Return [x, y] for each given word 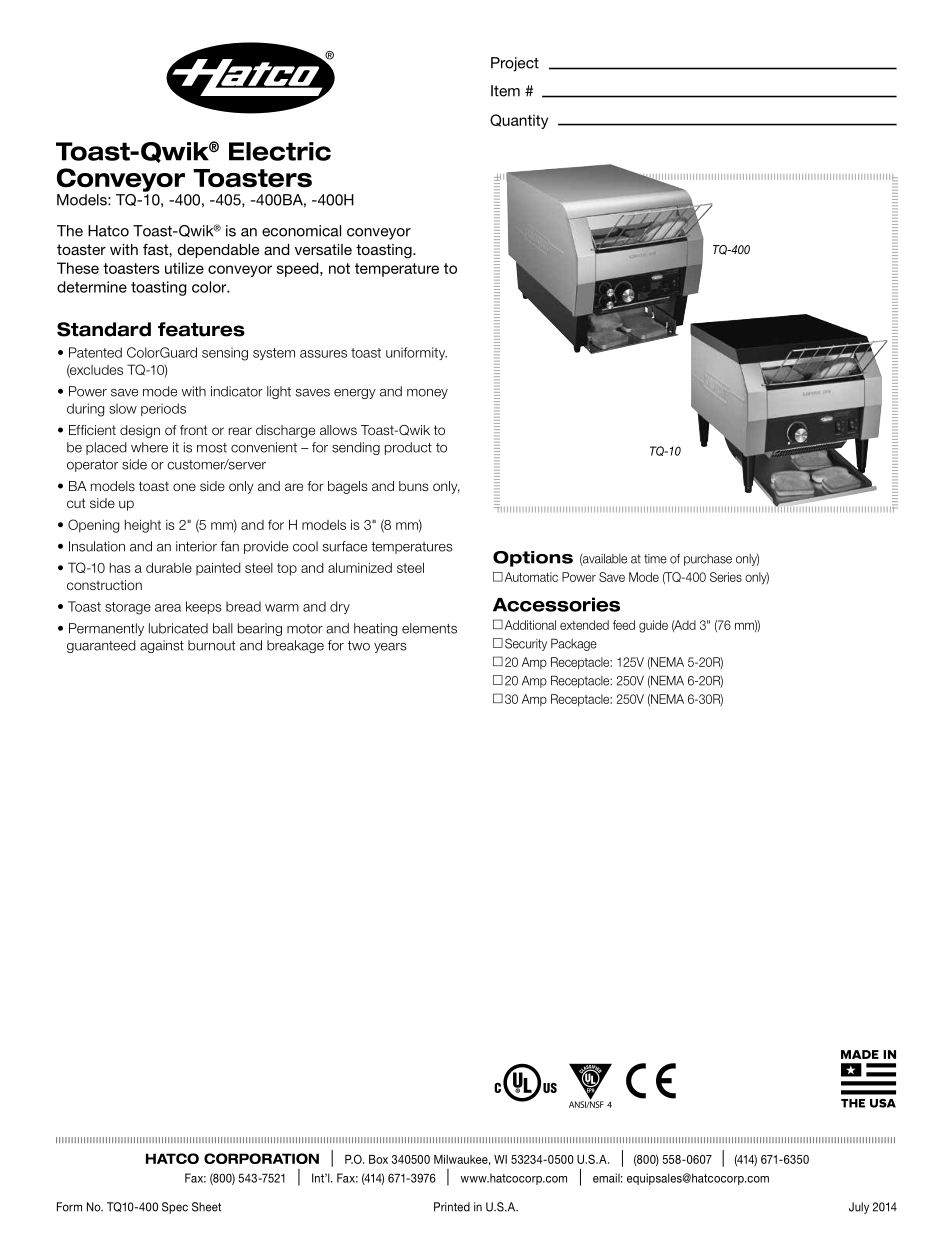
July [859, 1208]
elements [429, 628]
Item [505, 91]
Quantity [519, 121]
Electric [280, 151]
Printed [452, 1207]
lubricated [178, 628]
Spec [175, 1208]
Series [726, 577]
